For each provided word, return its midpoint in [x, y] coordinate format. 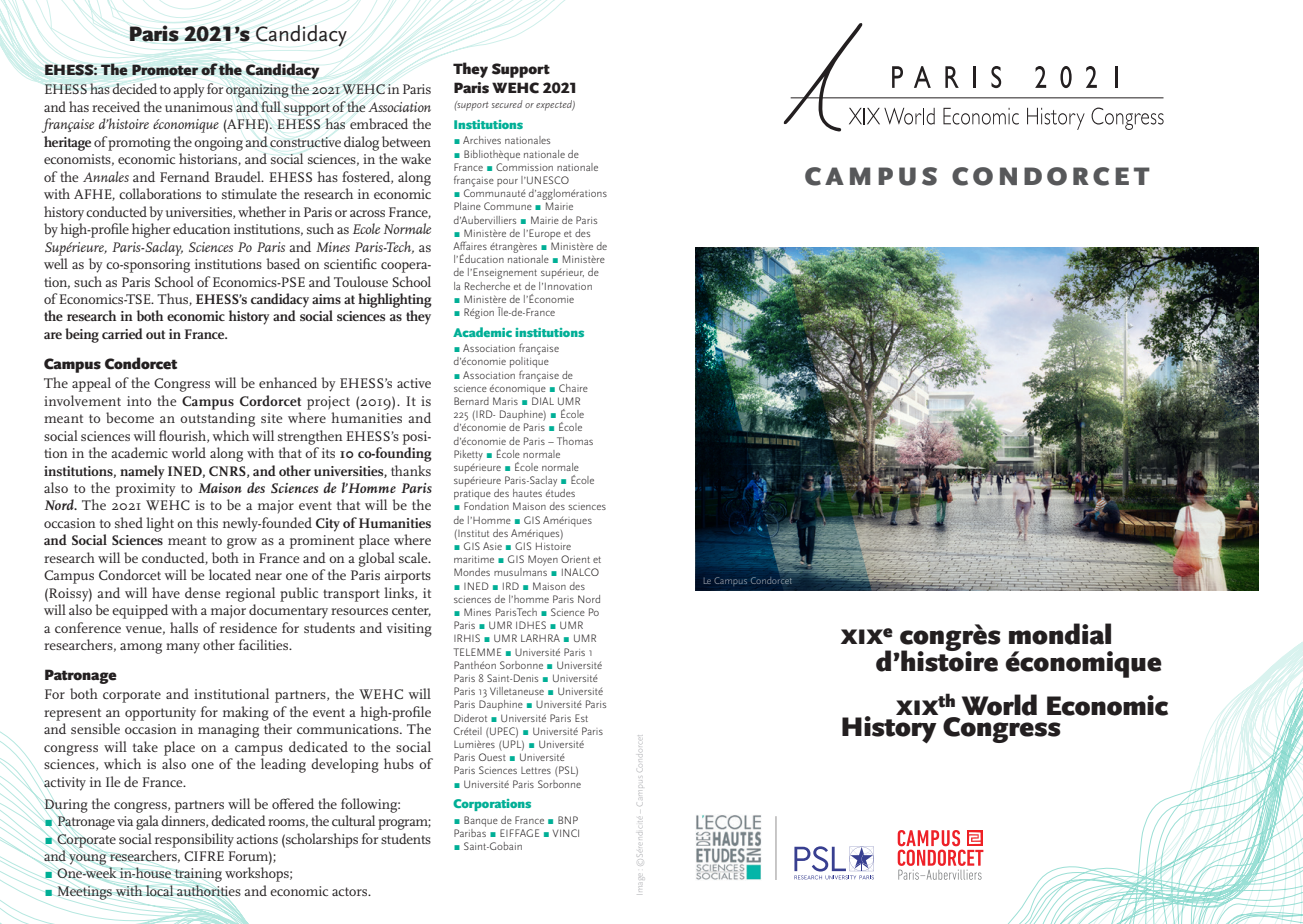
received [116, 106]
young [88, 859]
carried [122, 333]
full [271, 106]
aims [326, 299]
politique [529, 362]
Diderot [470, 718]
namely [142, 472]
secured [507, 104]
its [328, 453]
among [141, 648]
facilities [265, 644]
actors [351, 891]
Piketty [468, 455]
